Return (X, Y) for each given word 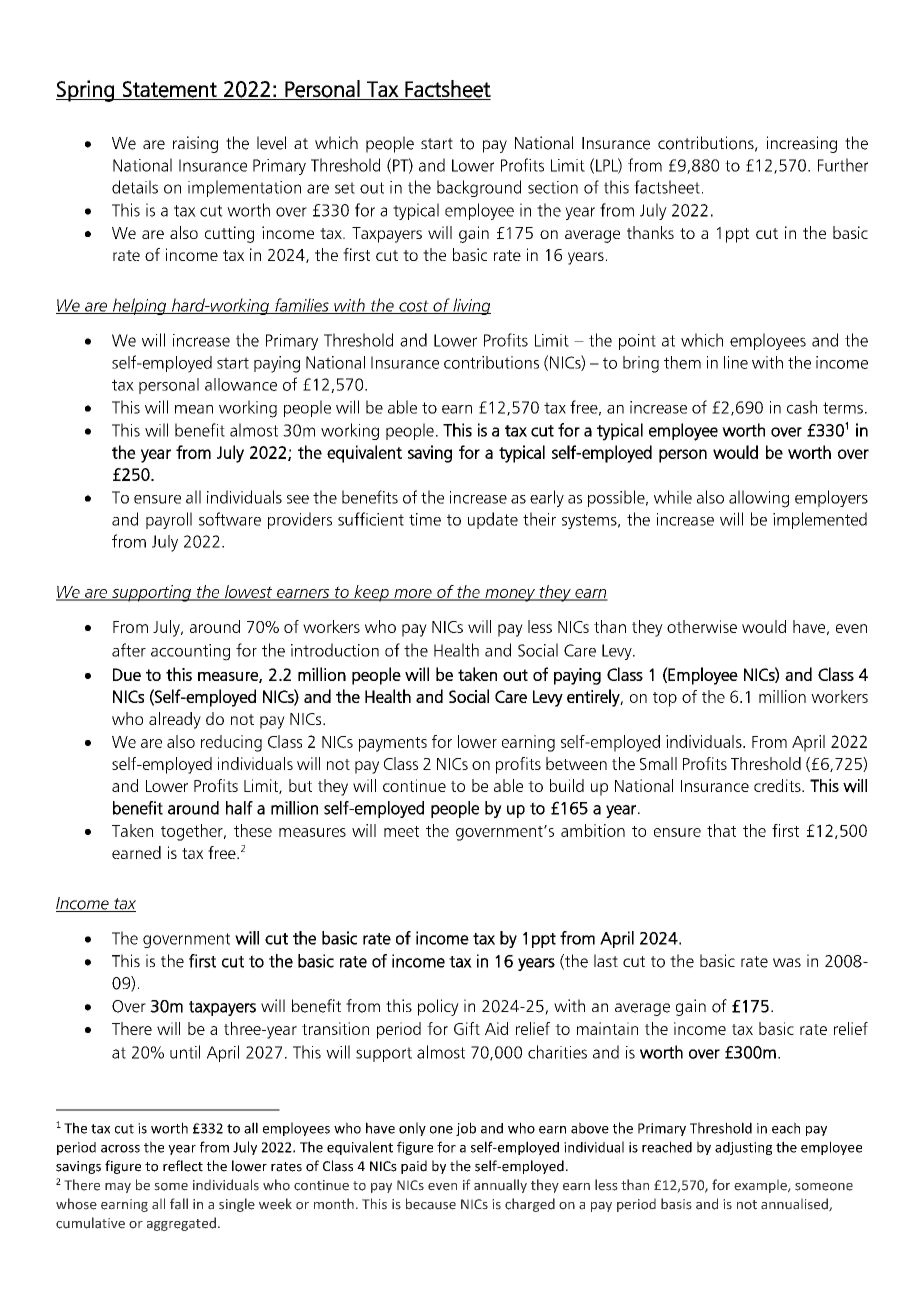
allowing (759, 499)
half (239, 808)
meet (401, 831)
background (479, 188)
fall (179, 1204)
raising (195, 144)
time (425, 519)
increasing (802, 144)
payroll (169, 520)
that (721, 830)
